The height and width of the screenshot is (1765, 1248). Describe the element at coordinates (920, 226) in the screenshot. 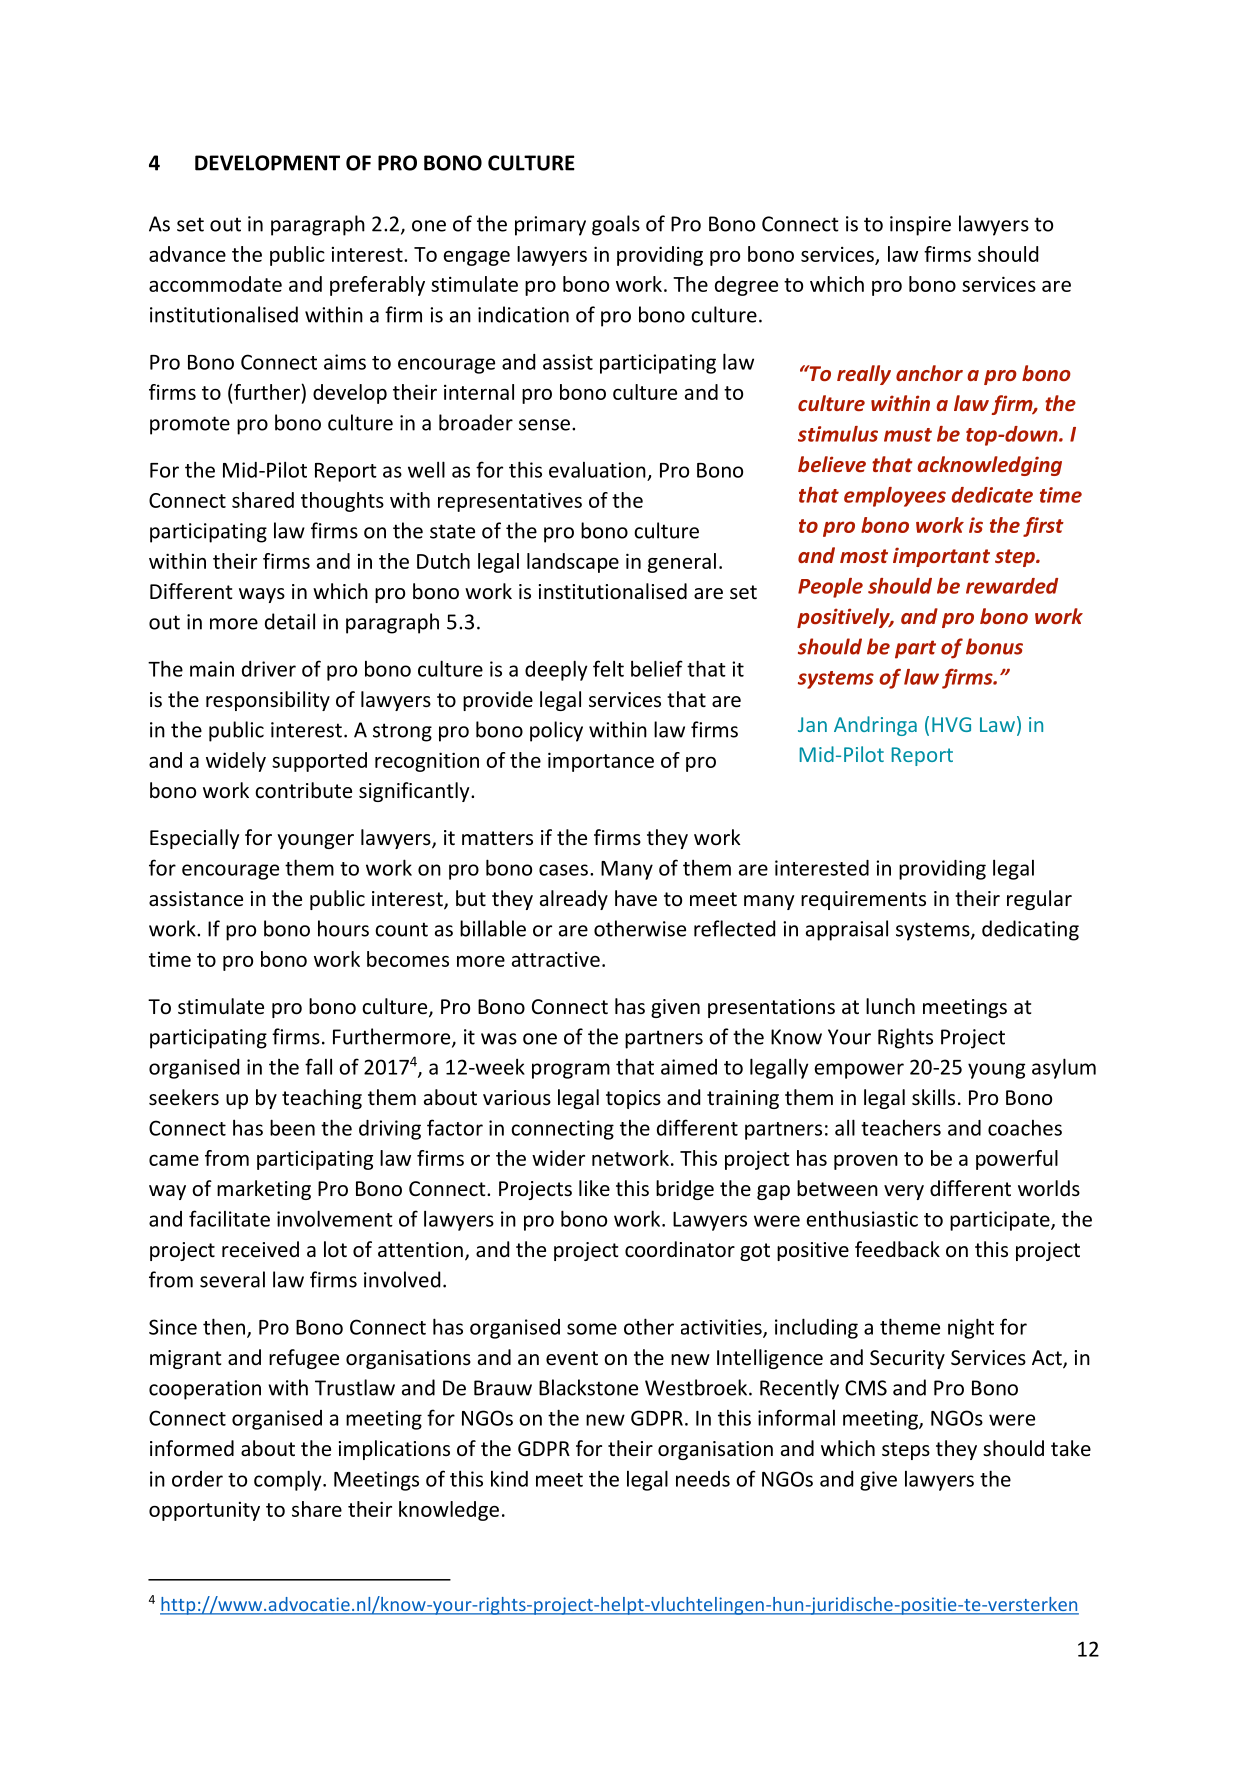

I see `inspire` at that location.
